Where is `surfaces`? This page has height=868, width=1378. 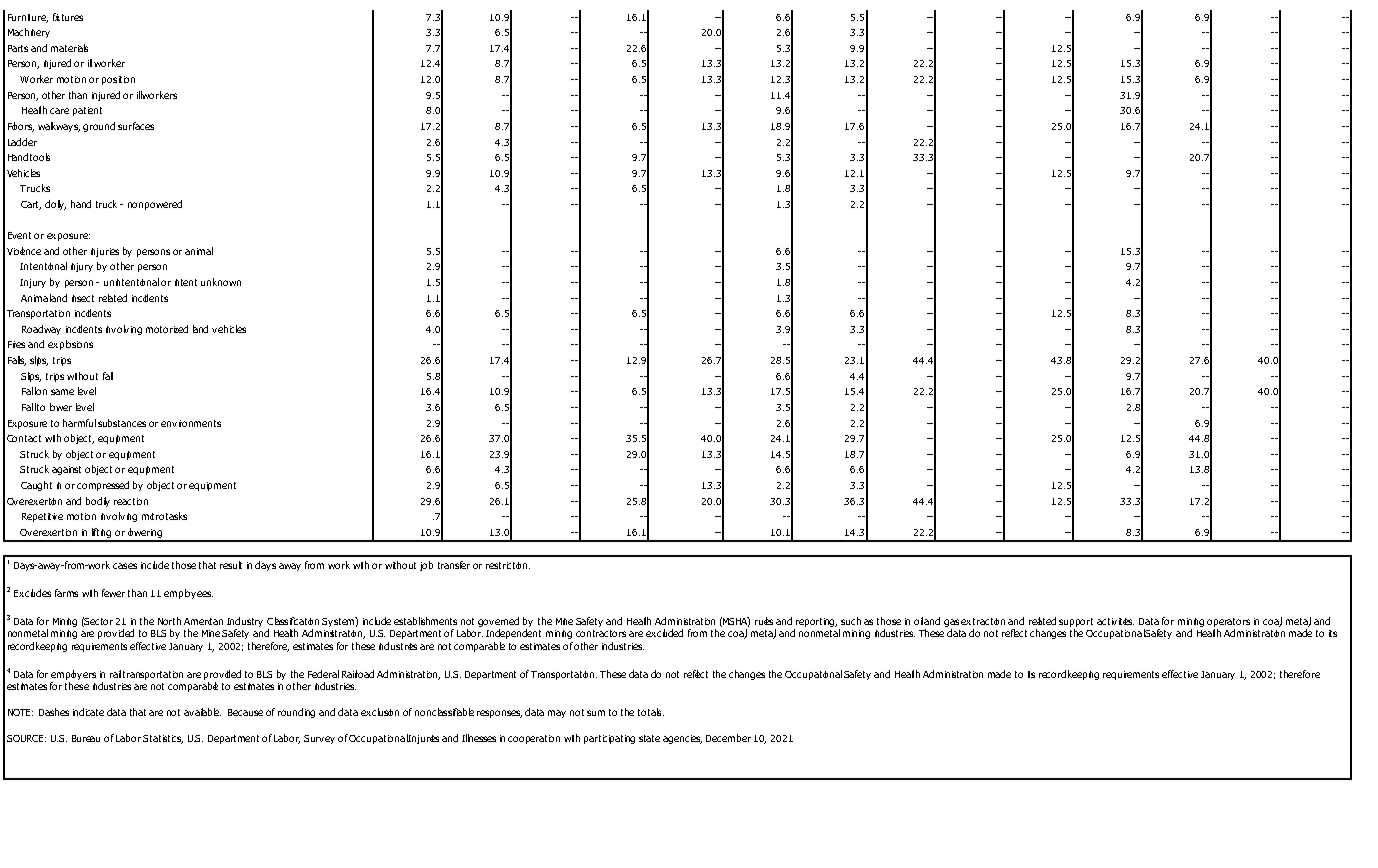 surfaces is located at coordinates (136, 126).
